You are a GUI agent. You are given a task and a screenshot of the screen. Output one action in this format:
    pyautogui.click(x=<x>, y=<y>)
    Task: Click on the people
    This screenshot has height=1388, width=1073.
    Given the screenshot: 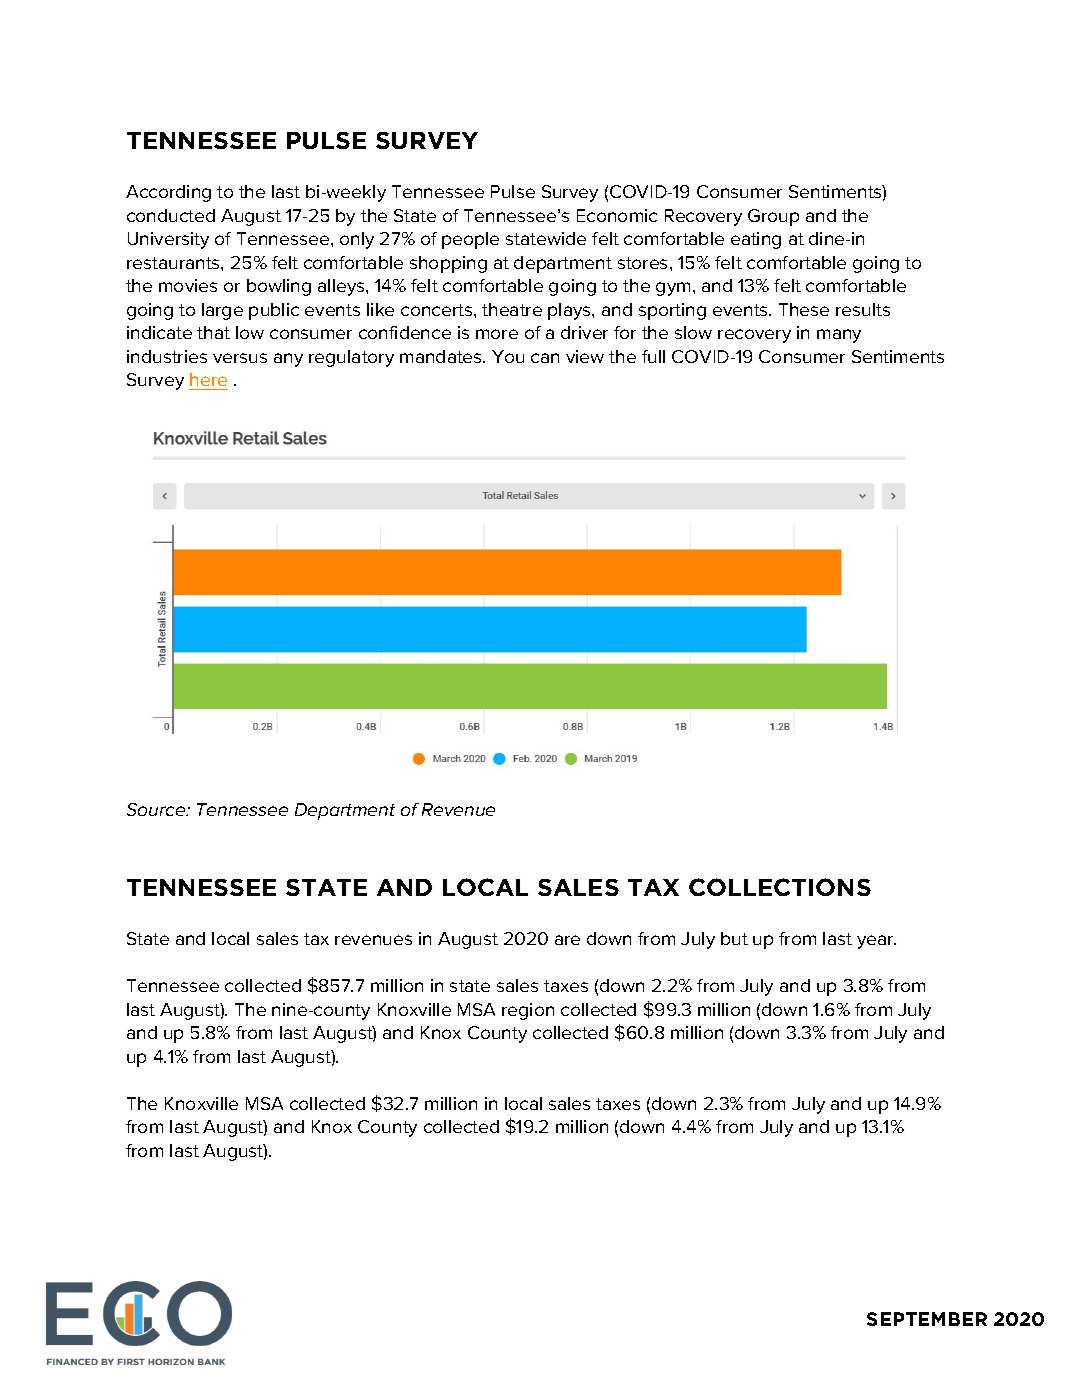 What is the action you would take?
    pyautogui.click(x=470, y=240)
